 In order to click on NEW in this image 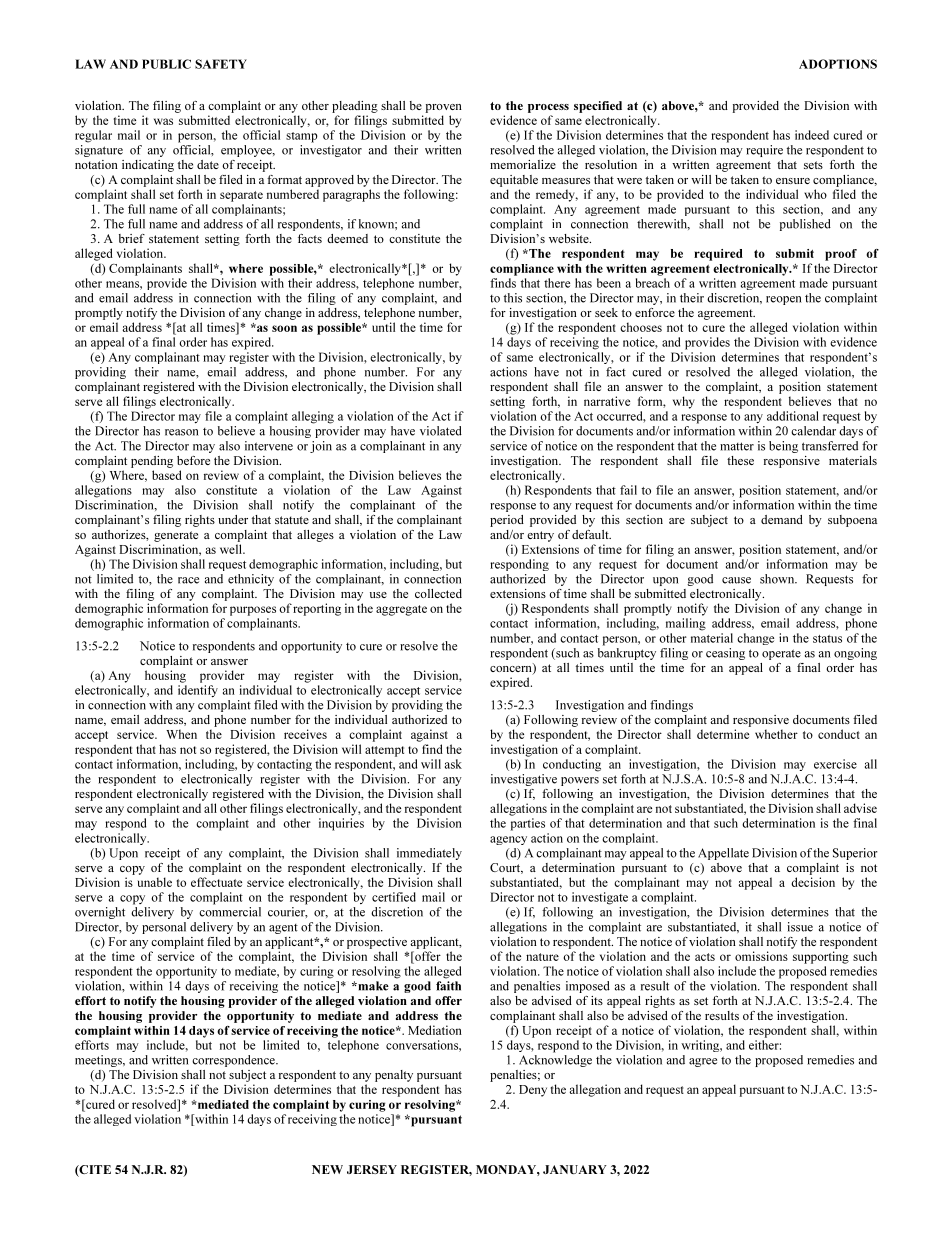, I will do `click(327, 1169)`.
